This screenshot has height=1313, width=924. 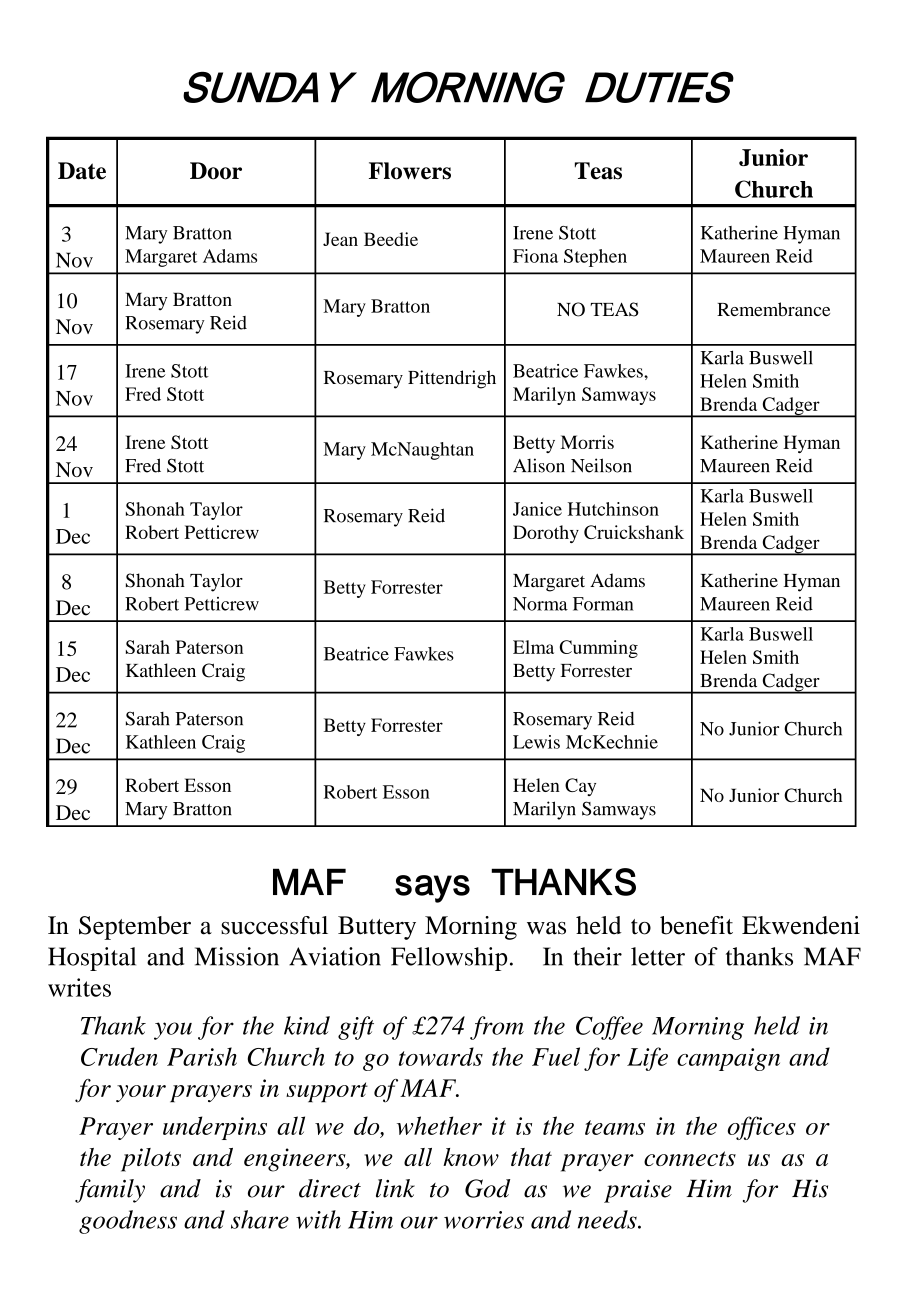 I want to click on Stephen, so click(x=595, y=258).
